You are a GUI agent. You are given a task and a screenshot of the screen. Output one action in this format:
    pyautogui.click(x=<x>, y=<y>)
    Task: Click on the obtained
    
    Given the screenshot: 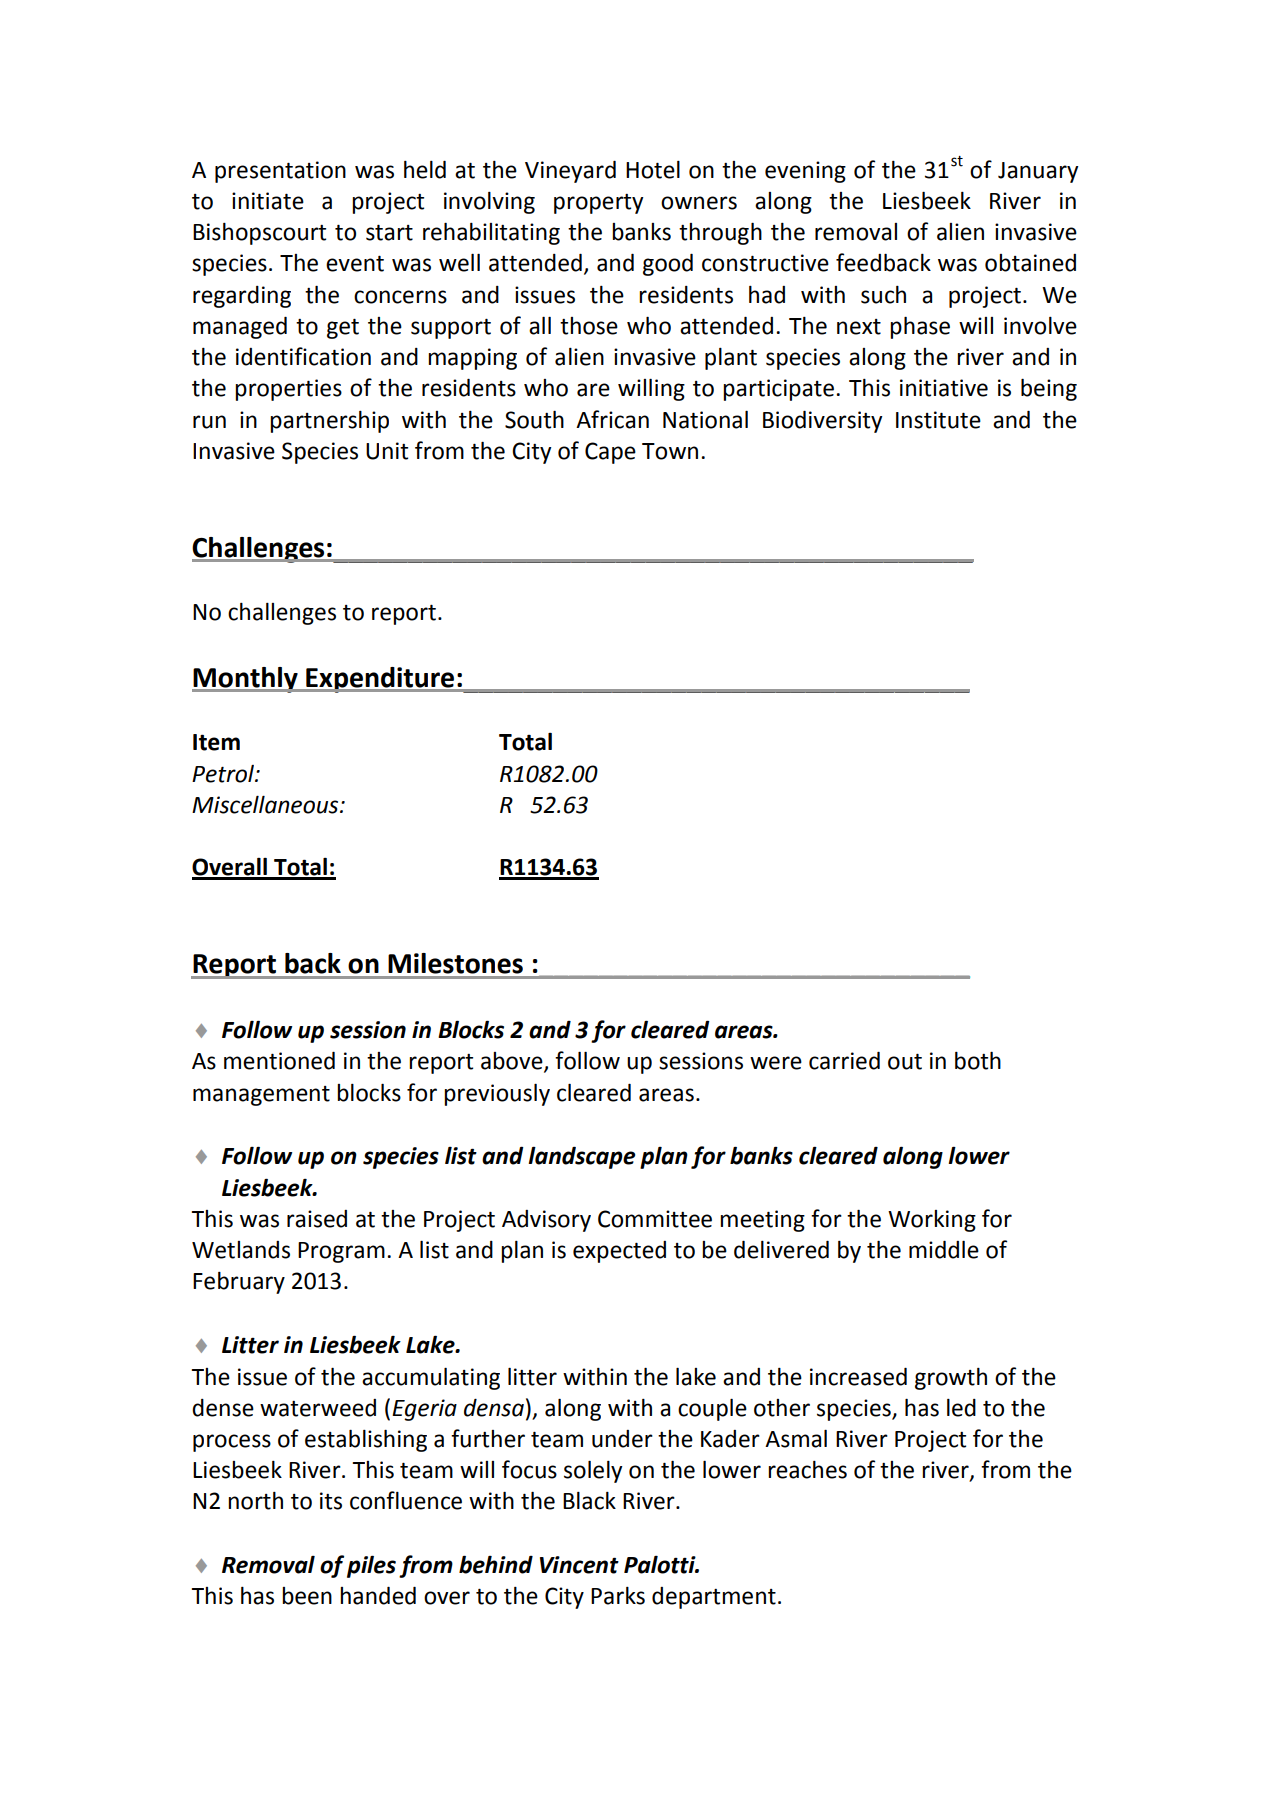 What is the action you would take?
    pyautogui.click(x=1030, y=263)
